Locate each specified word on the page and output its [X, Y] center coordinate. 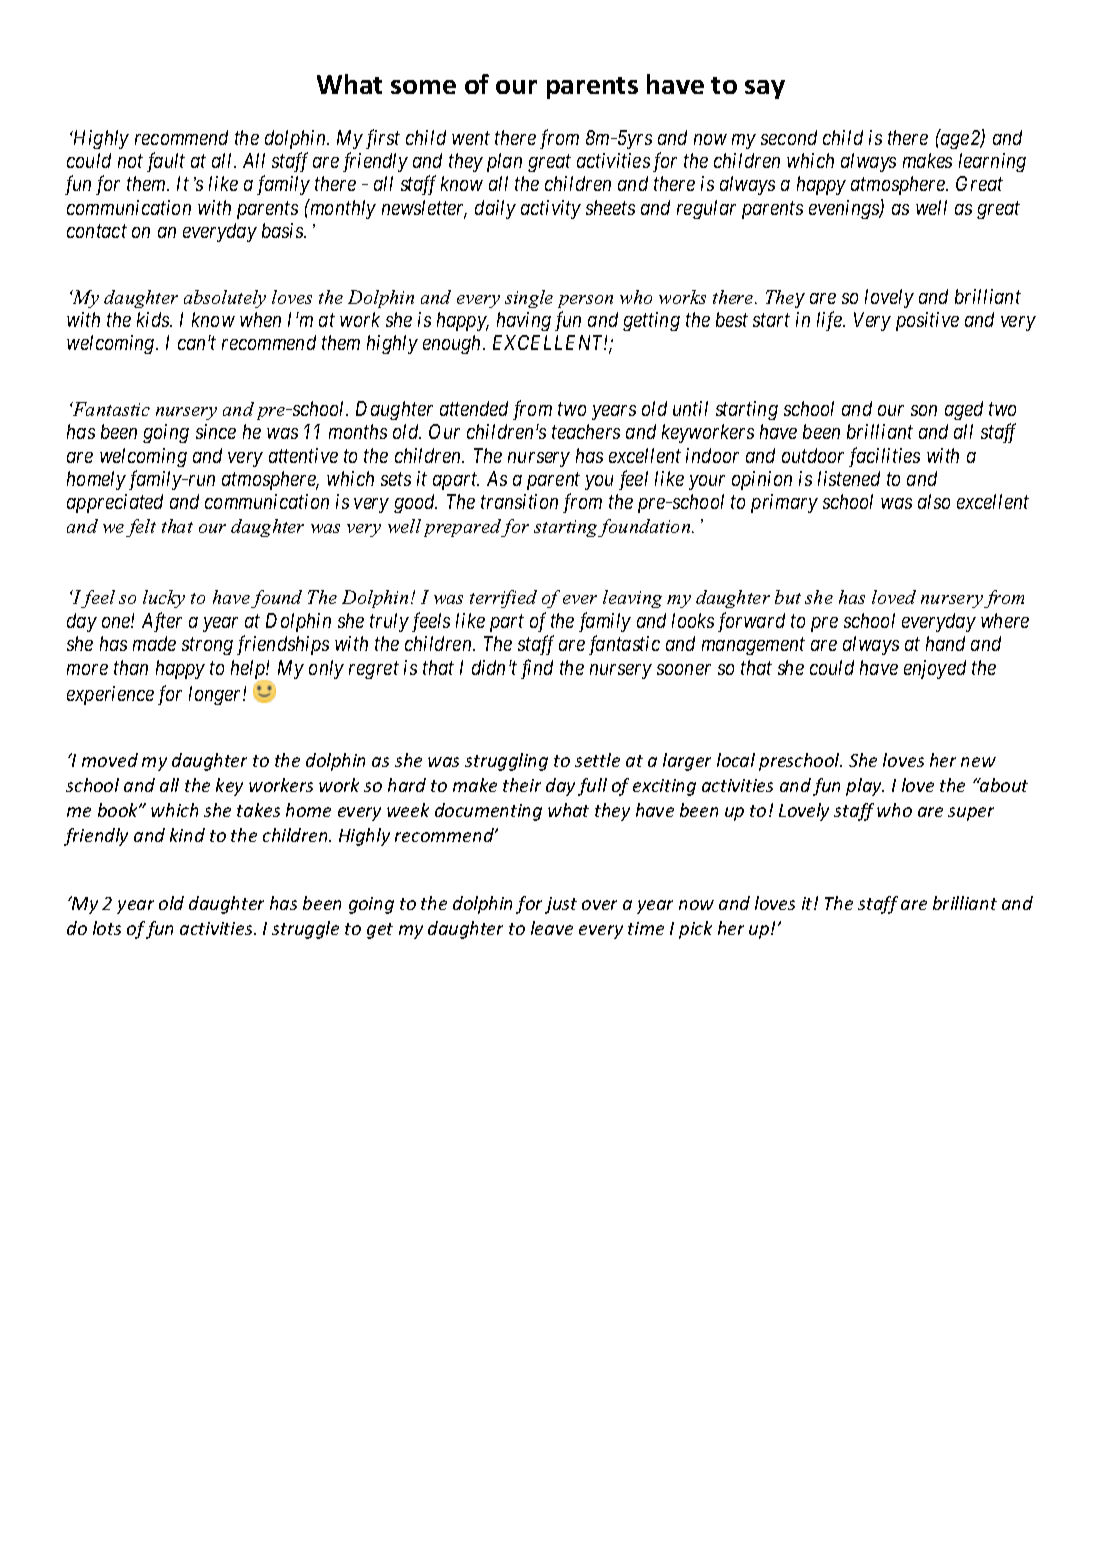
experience [110, 695]
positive [927, 321]
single [529, 299]
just [561, 905]
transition [519, 501]
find [537, 669]
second [789, 137]
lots [107, 928]
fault [166, 162]
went [471, 138]
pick [695, 930]
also [934, 501]
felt [141, 528]
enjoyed [935, 669]
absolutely [225, 299]
